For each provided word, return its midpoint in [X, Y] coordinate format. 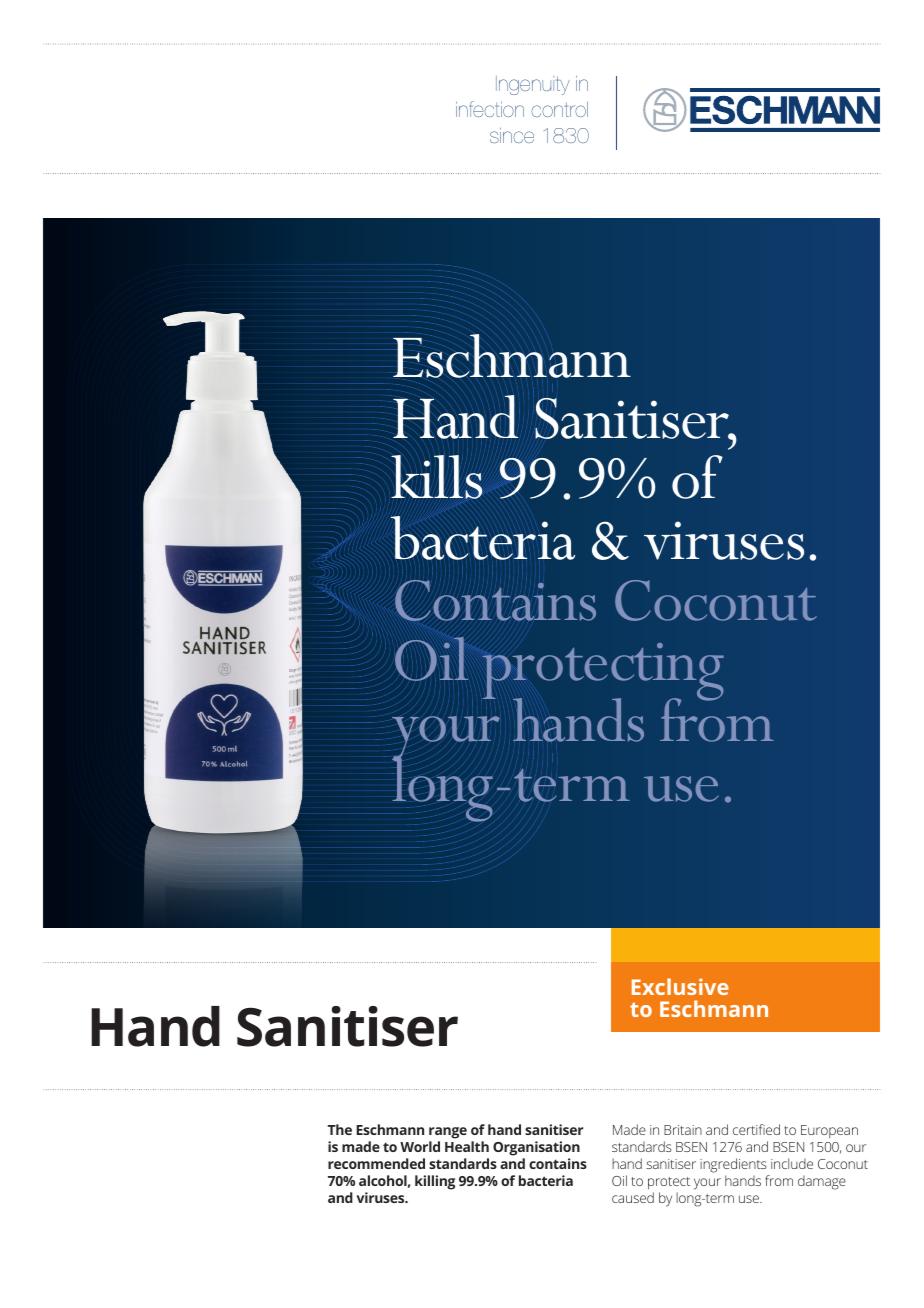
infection [490, 109]
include [792, 1163]
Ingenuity [533, 85]
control [559, 109]
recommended [376, 1163]
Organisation [536, 1148]
